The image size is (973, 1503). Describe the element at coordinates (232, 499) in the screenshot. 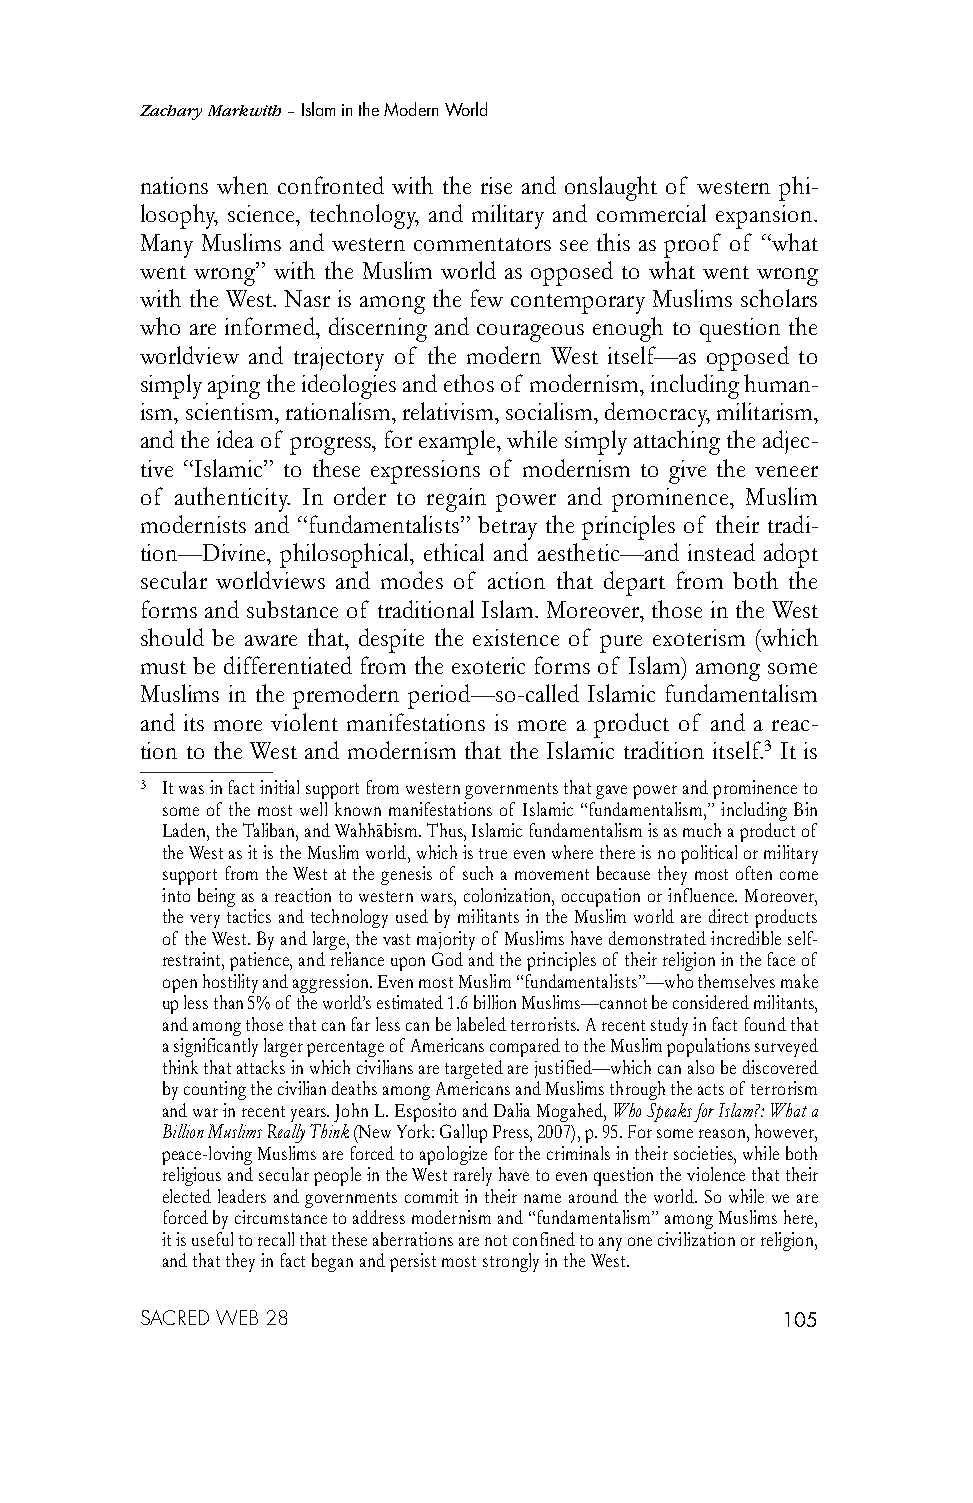

I see `authenticity` at that location.
